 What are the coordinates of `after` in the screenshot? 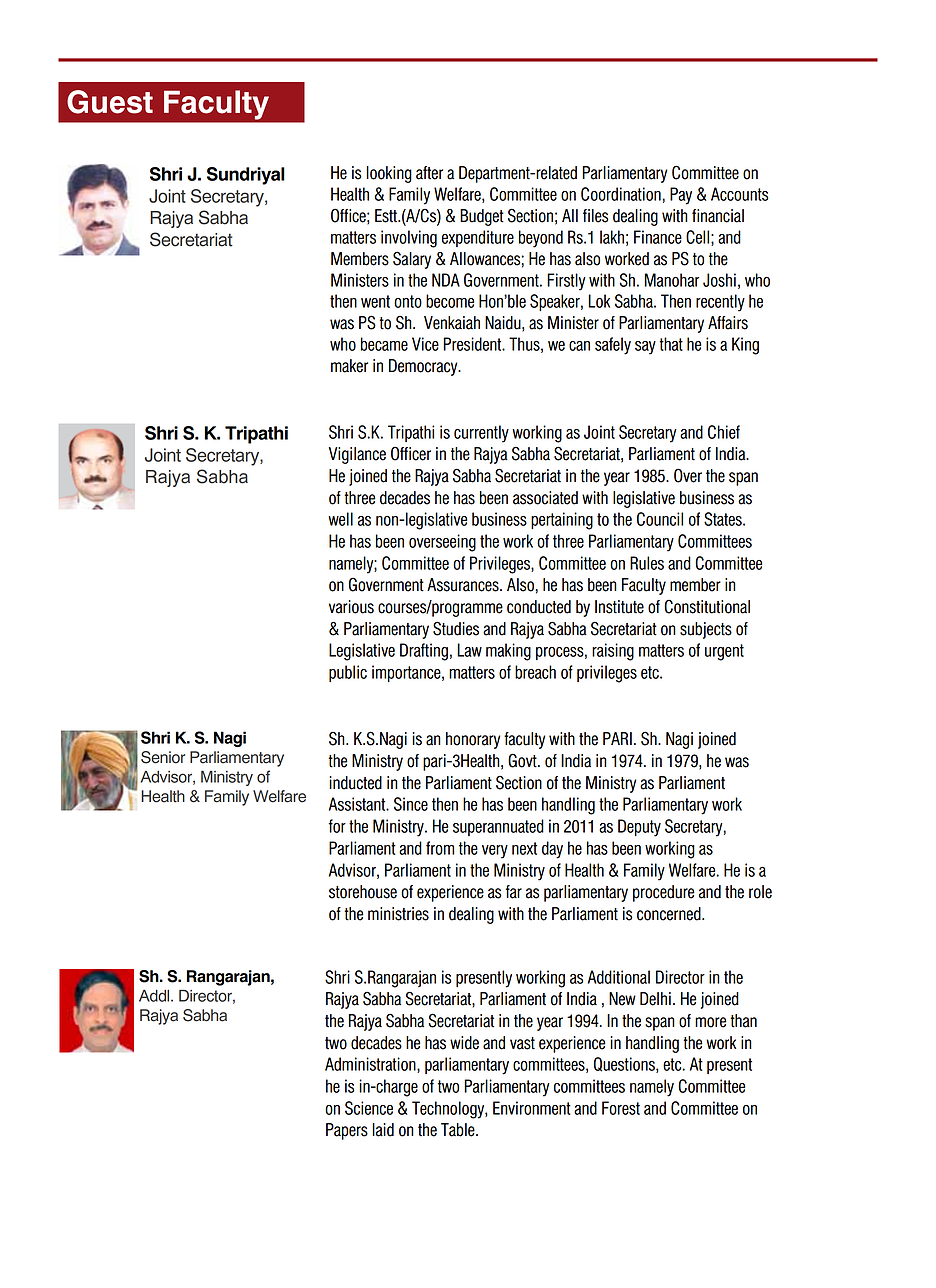 It's located at (429, 173).
